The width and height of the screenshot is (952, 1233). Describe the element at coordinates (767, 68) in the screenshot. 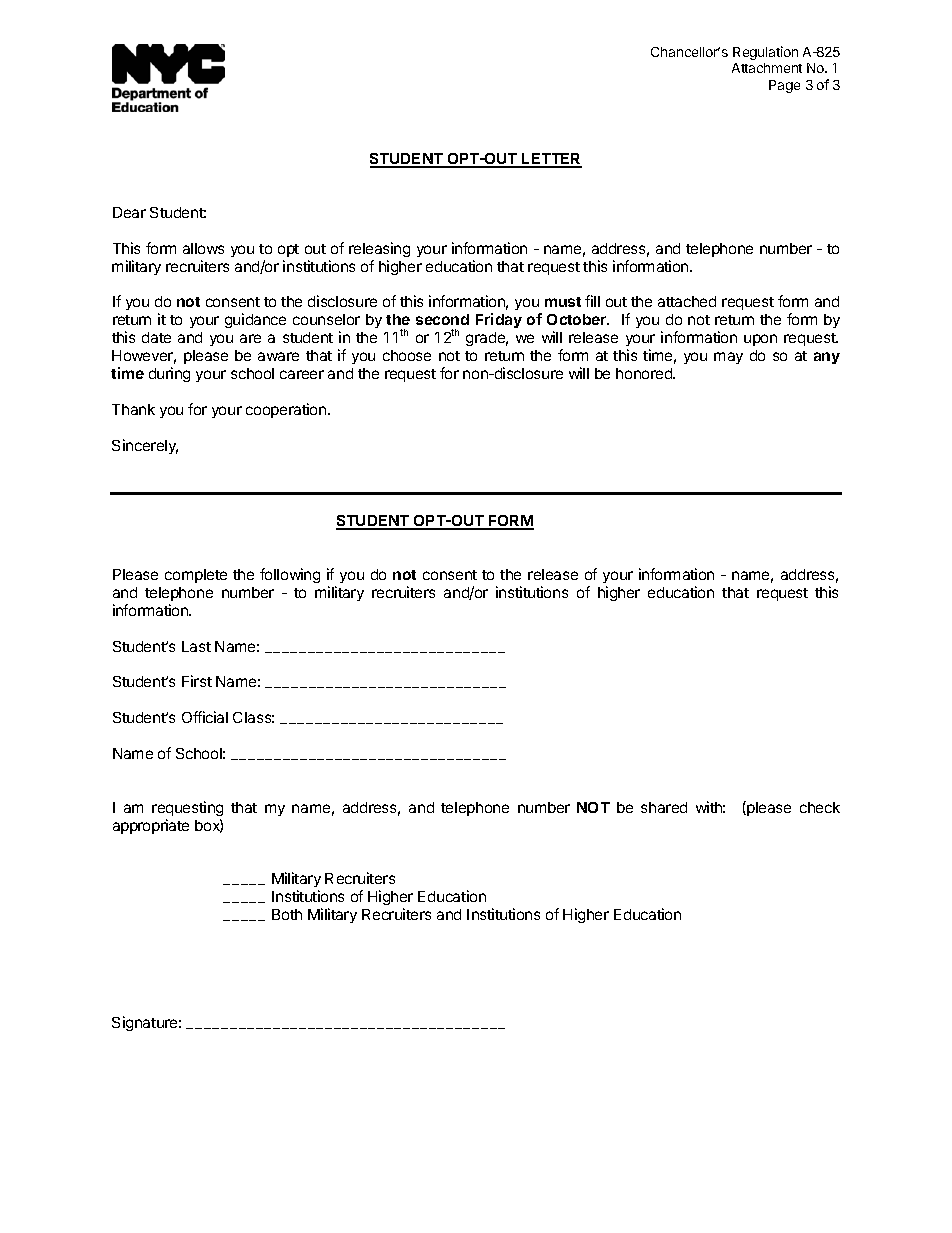

I see `Attachment` at that location.
